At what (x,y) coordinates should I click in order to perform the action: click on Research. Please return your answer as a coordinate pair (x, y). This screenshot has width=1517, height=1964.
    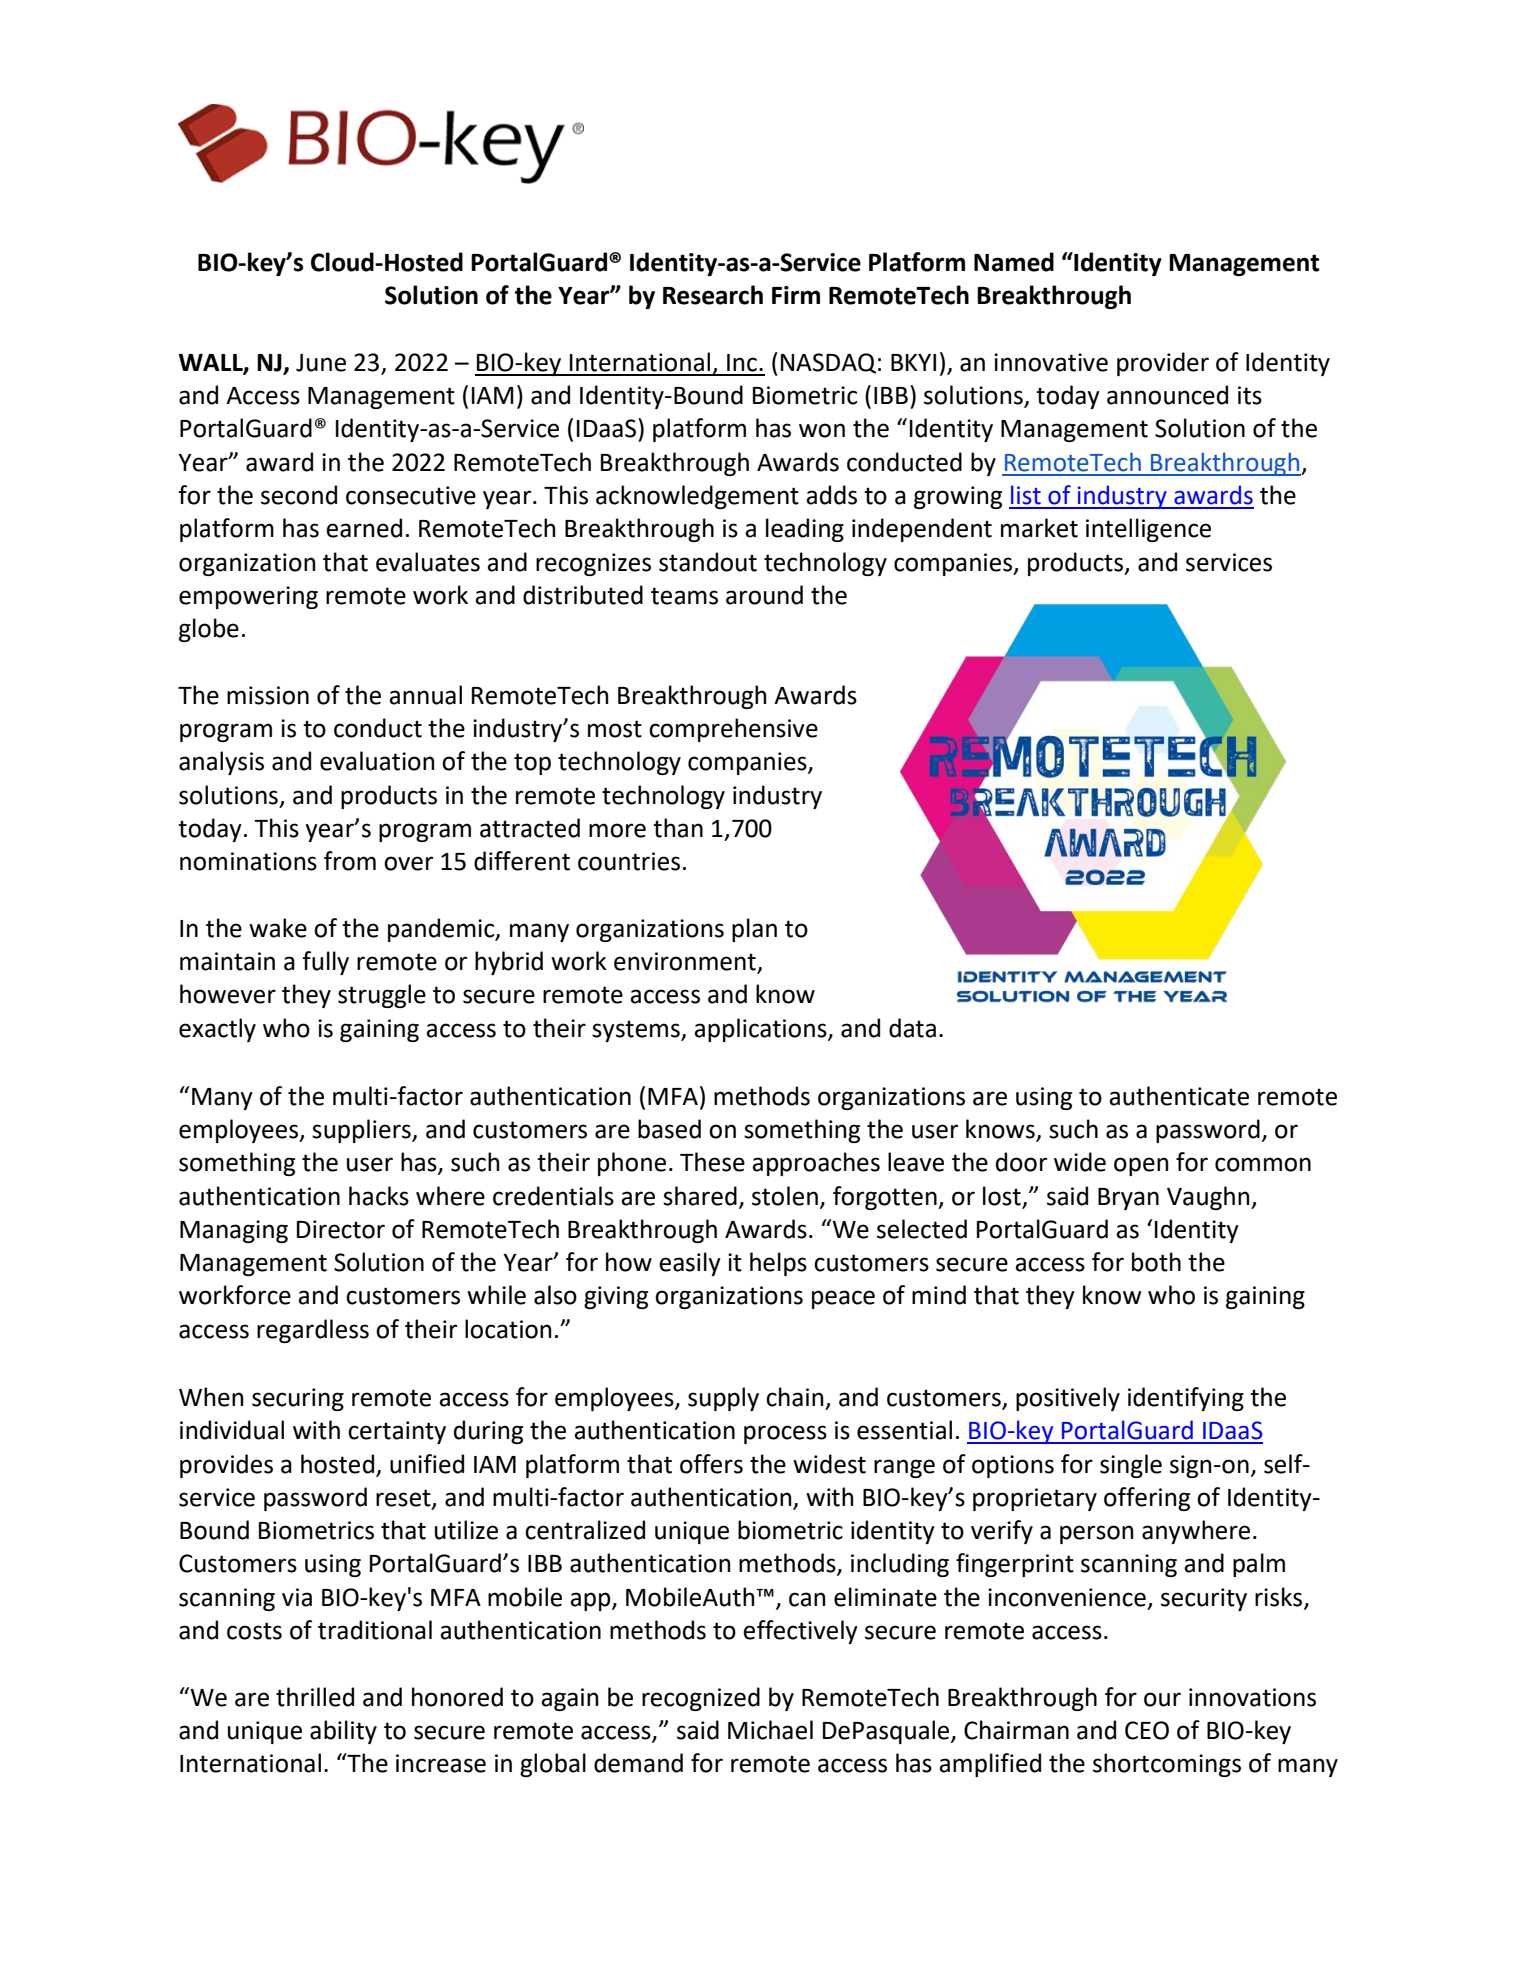
    Looking at the image, I should click on (713, 295).
